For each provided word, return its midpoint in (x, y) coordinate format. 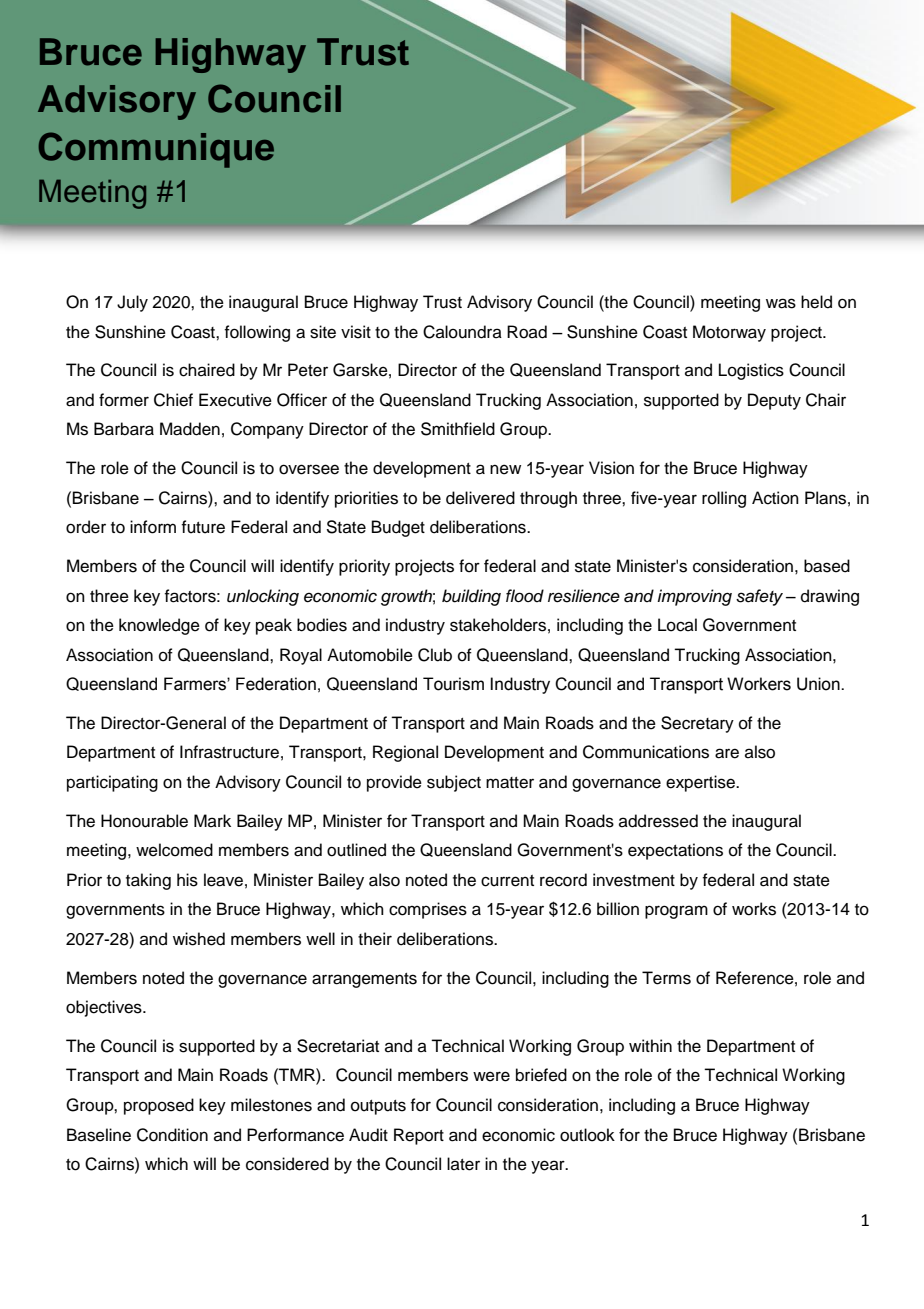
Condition (172, 1135)
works (754, 909)
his (187, 880)
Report (419, 1136)
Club (435, 655)
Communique (156, 150)
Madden (190, 429)
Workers (759, 684)
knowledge (159, 626)
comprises (428, 910)
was (781, 303)
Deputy (774, 401)
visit (356, 332)
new (505, 469)
